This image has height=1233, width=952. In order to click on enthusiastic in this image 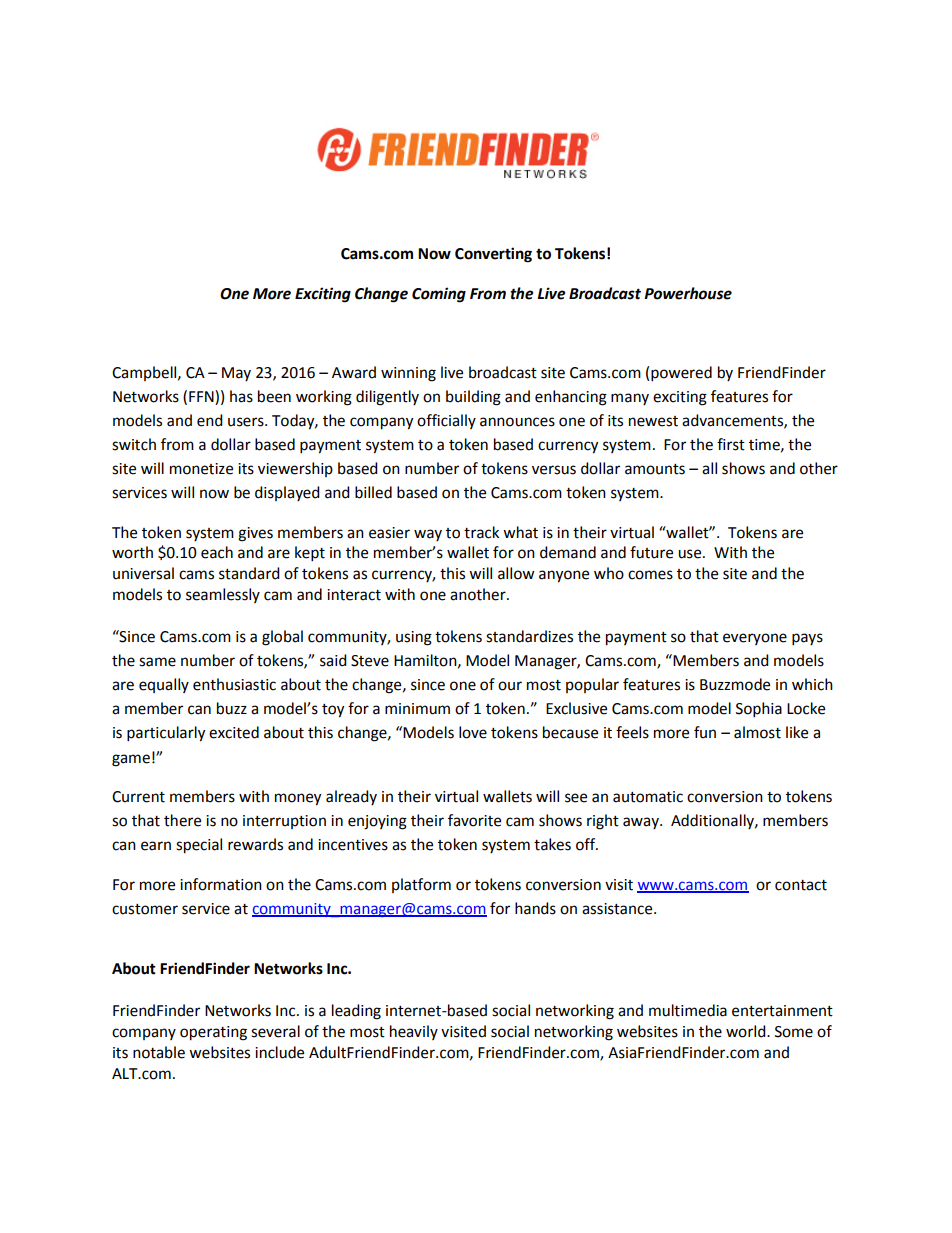, I will do `click(234, 684)`.
